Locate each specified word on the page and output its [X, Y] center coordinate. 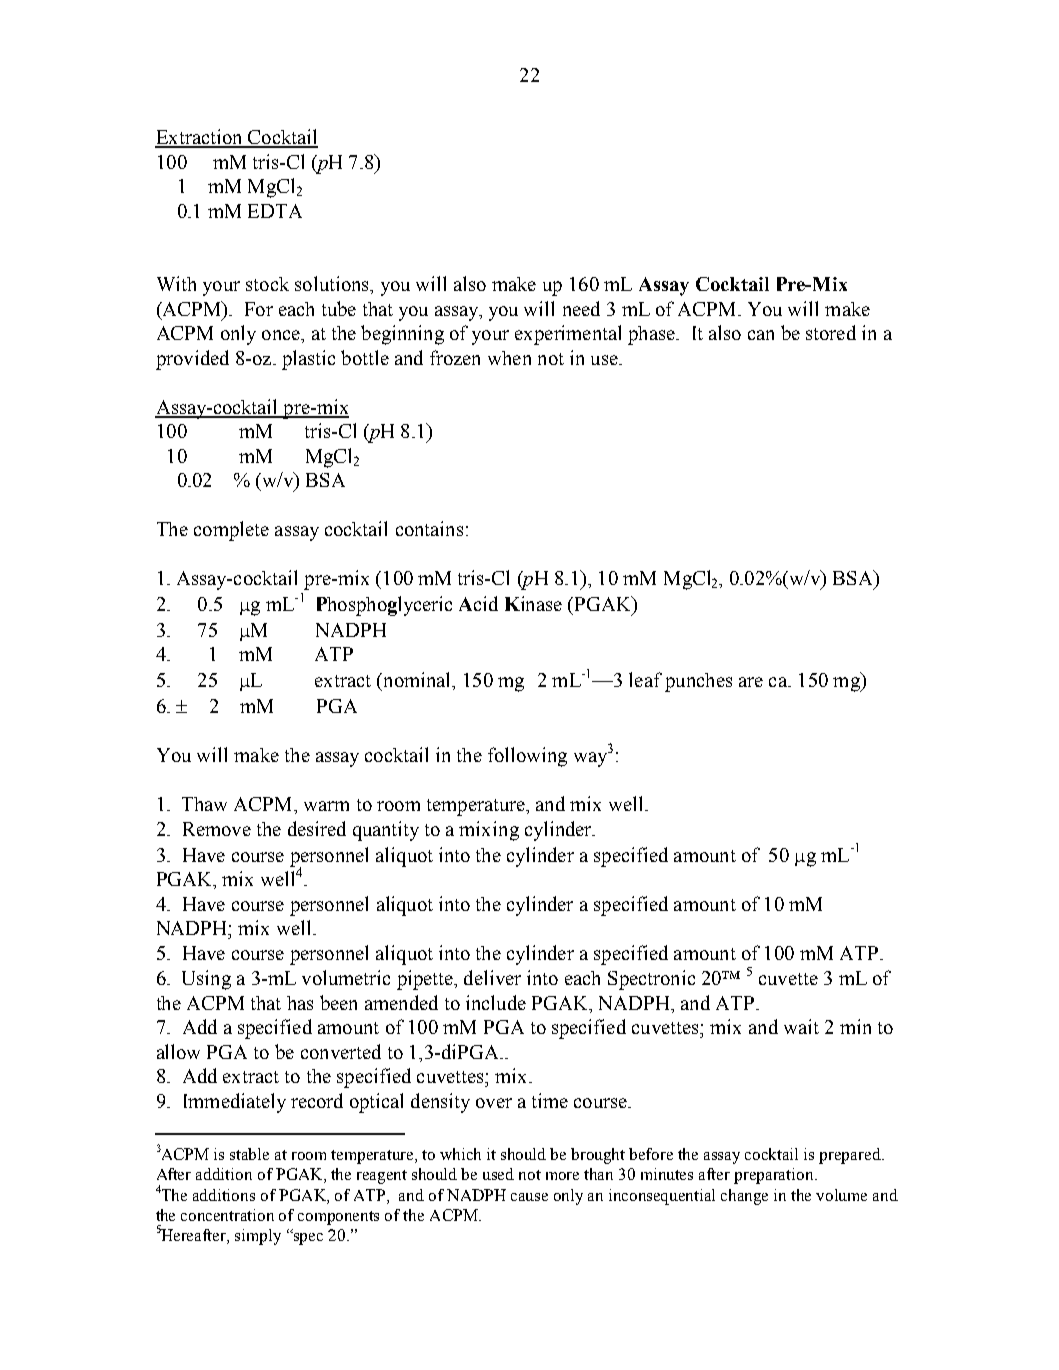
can [761, 335]
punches [698, 682]
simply [258, 1237]
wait [801, 1026]
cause [529, 1197]
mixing [489, 831]
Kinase [533, 603]
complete [231, 531]
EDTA [275, 211]
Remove [217, 829]
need [581, 308]
